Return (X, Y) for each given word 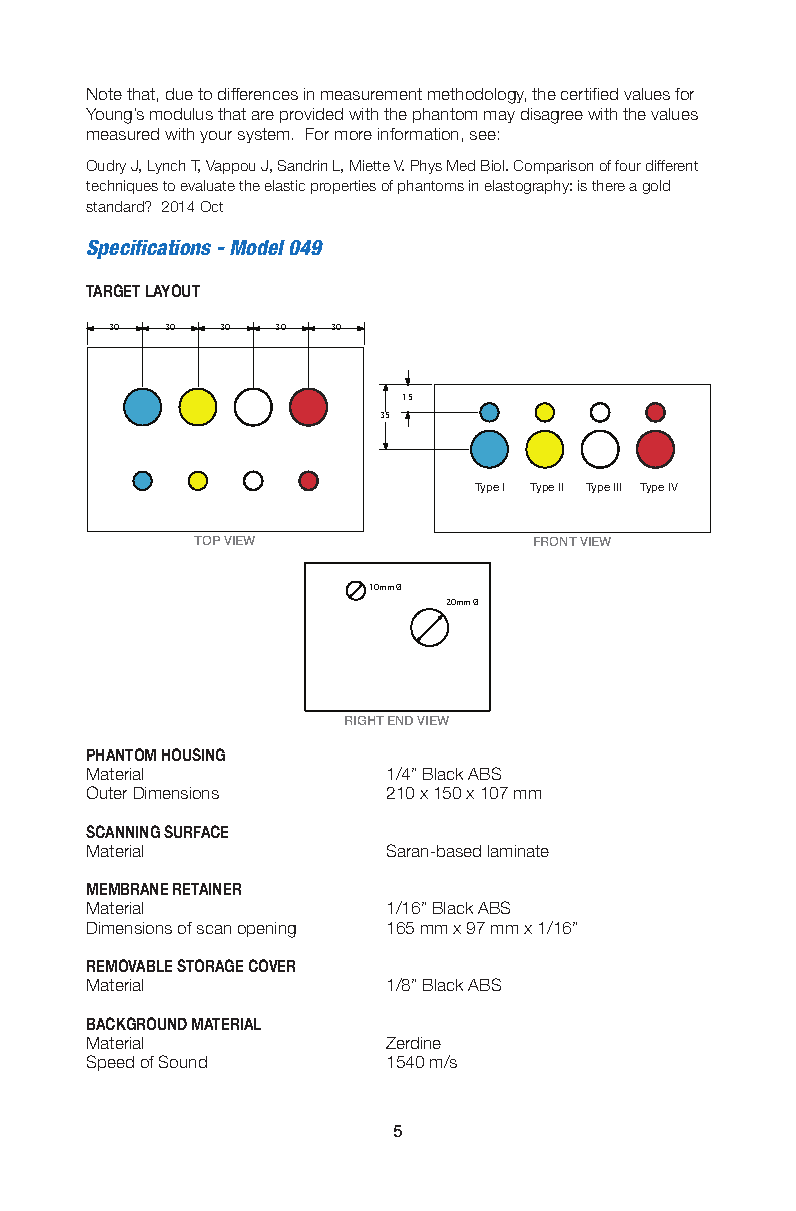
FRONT (555, 541)
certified (589, 94)
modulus (181, 114)
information (418, 134)
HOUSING (193, 754)
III (617, 487)
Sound (183, 1061)
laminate (518, 851)
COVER (272, 965)
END (400, 720)
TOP (207, 540)
